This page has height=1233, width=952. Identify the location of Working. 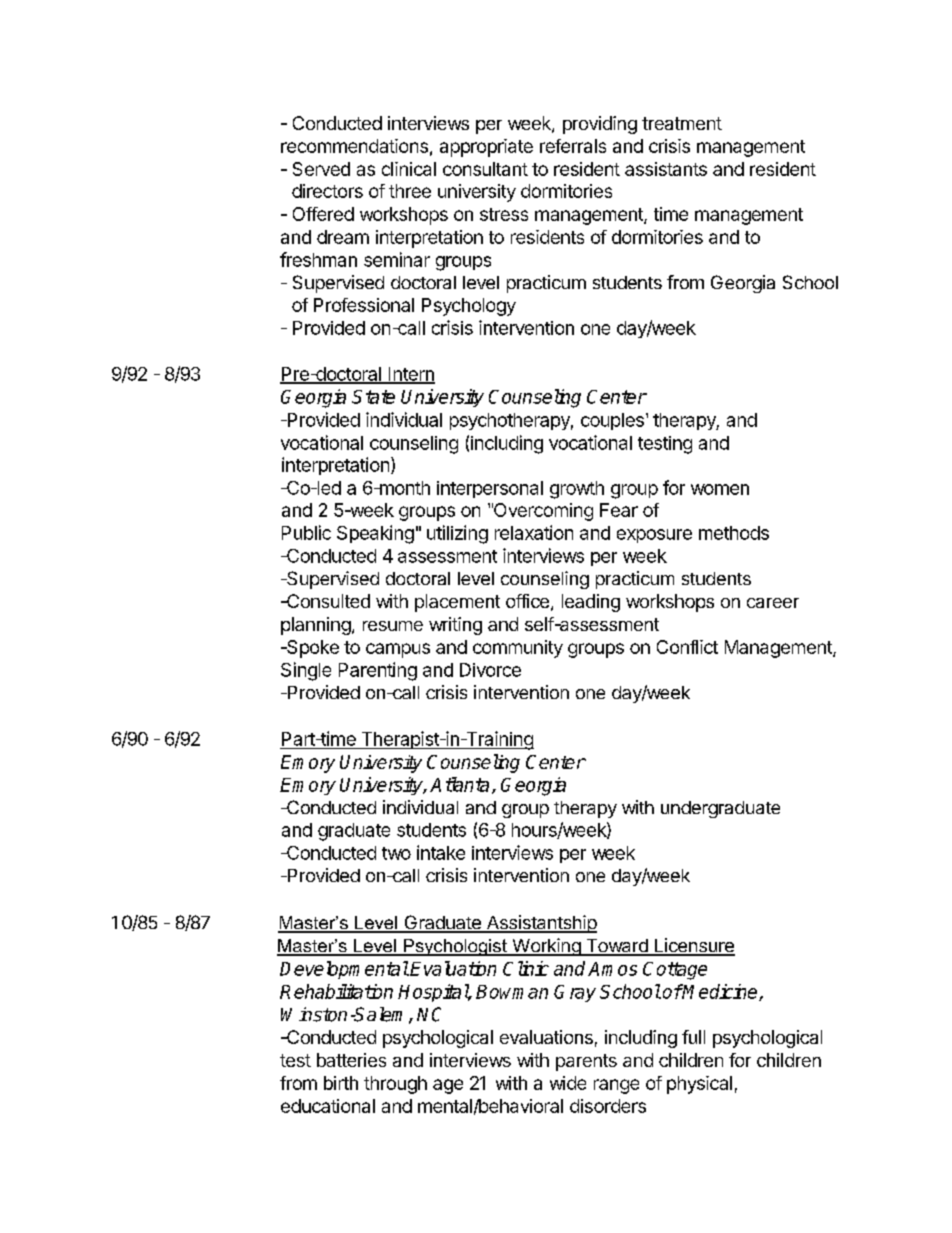
(546, 947).
